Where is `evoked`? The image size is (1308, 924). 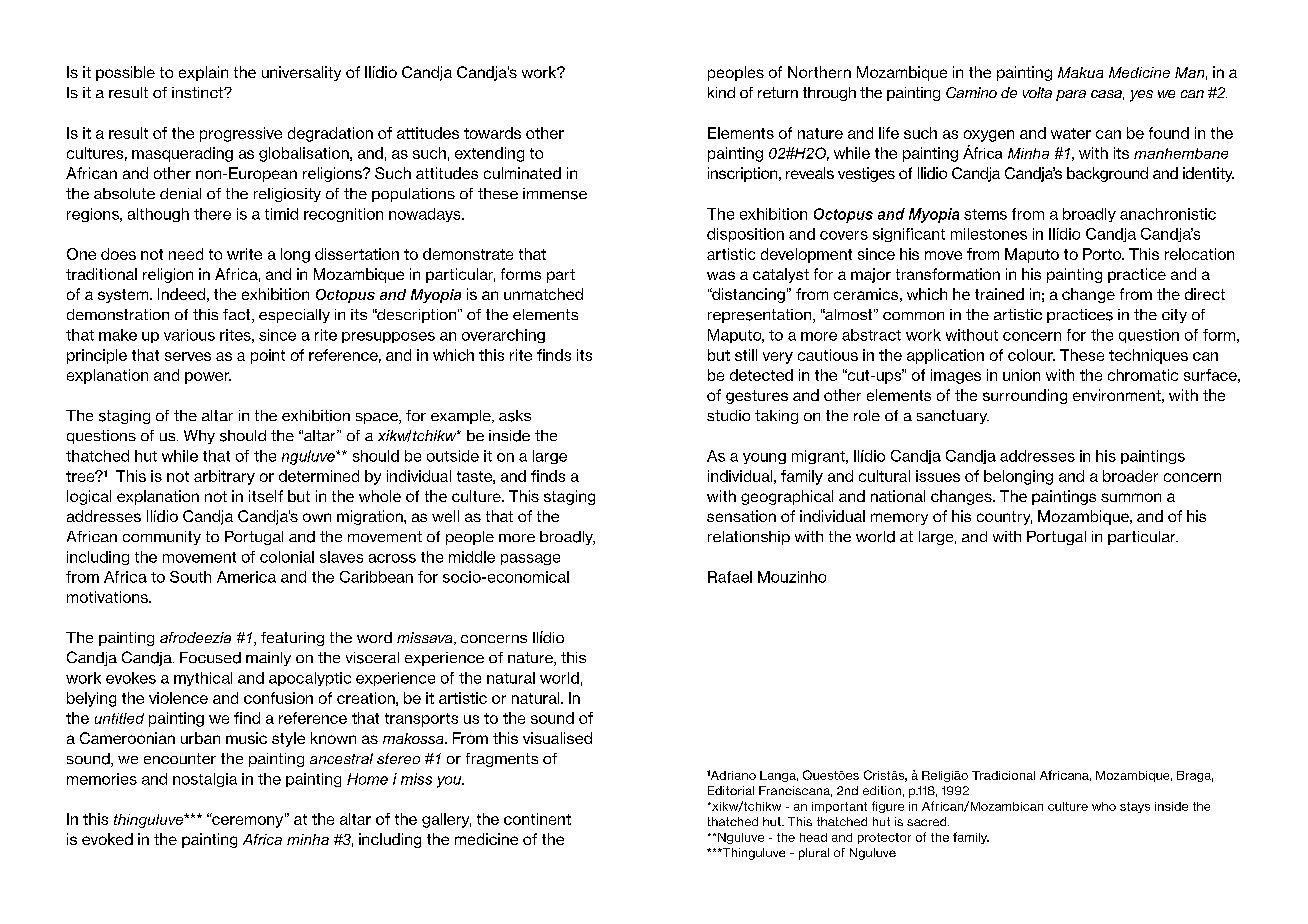
evoked is located at coordinates (107, 839).
